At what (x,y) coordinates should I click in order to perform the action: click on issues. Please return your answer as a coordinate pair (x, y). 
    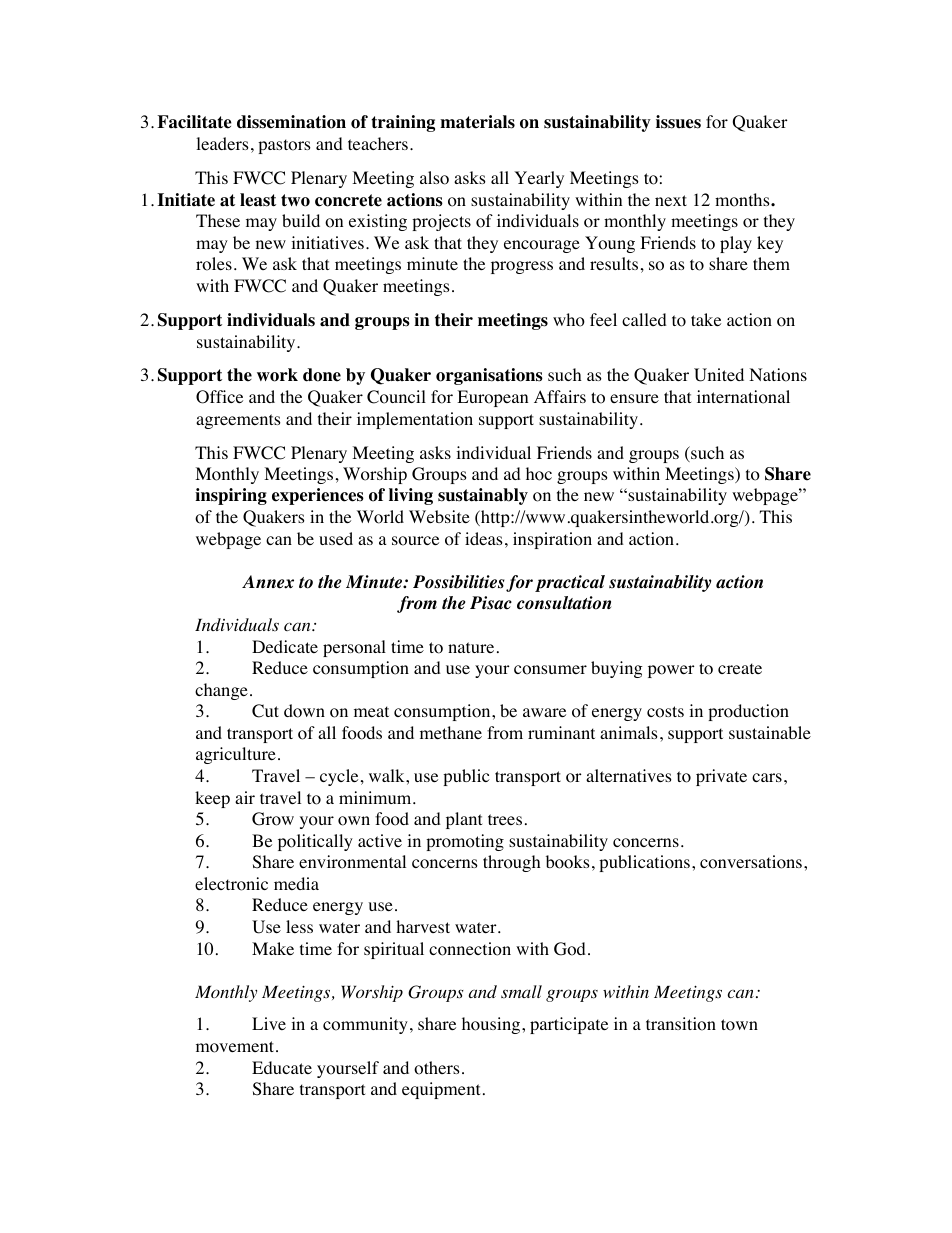
    Looking at the image, I should click on (678, 122).
